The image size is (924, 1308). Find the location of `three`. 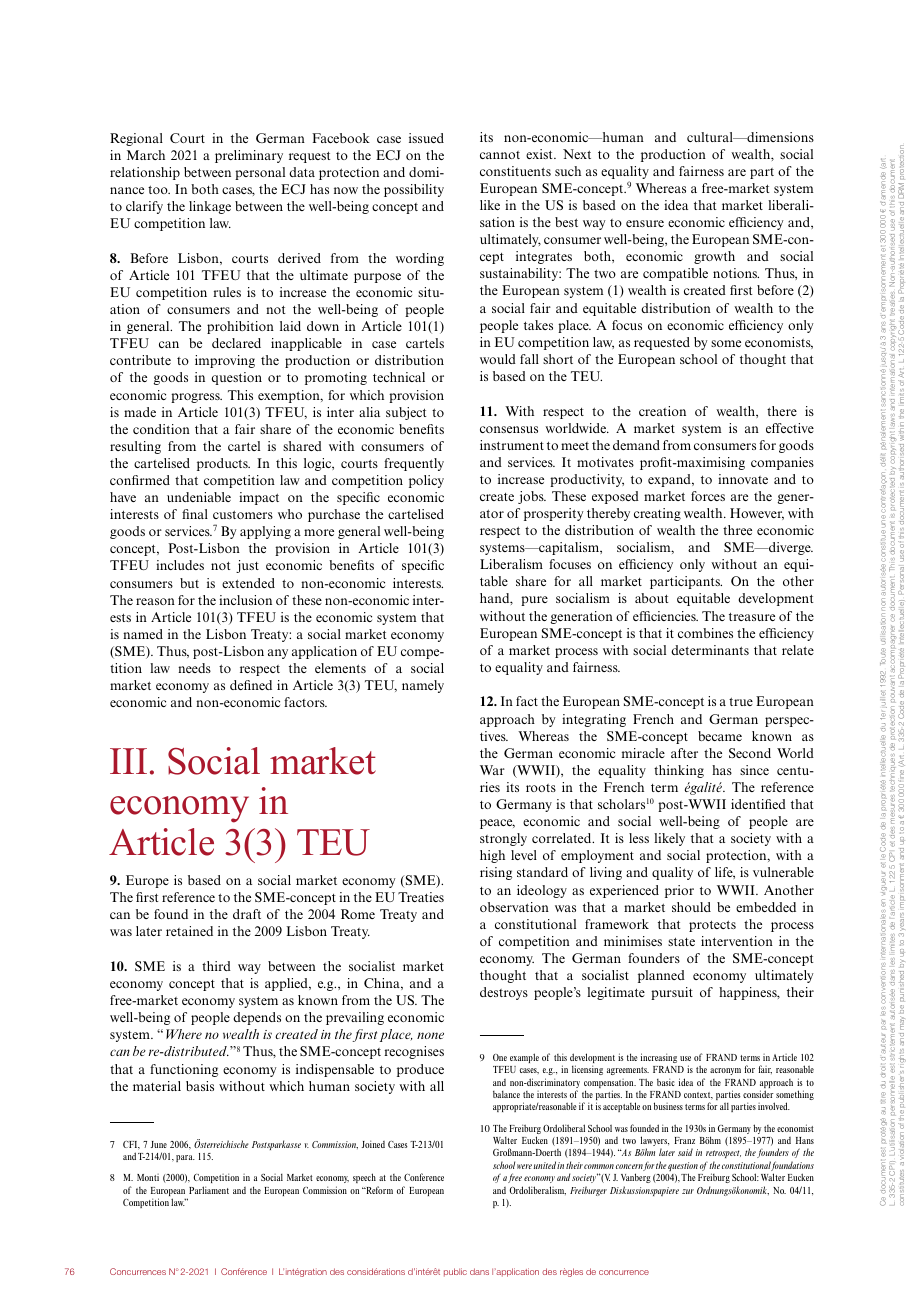

three is located at coordinates (737, 530).
